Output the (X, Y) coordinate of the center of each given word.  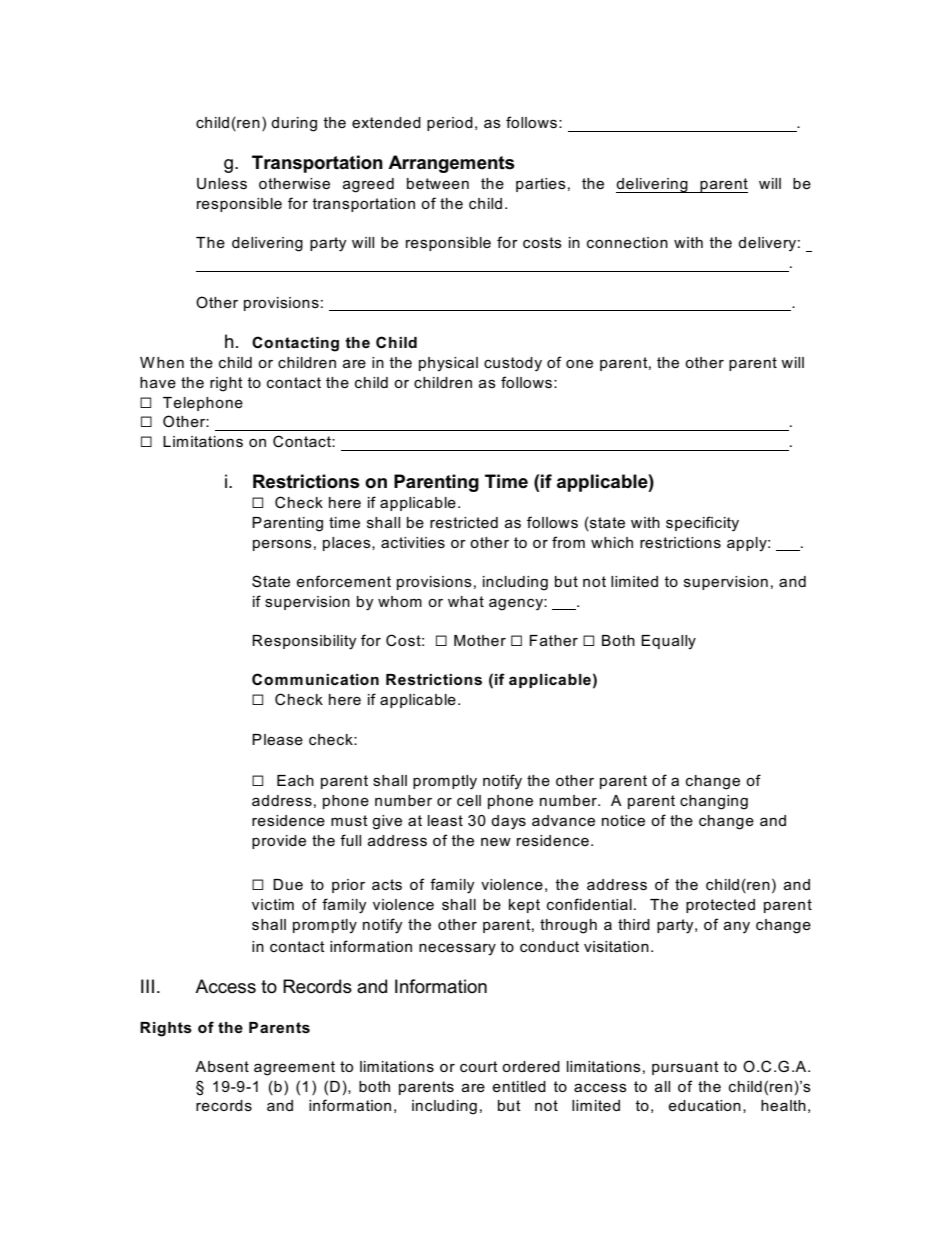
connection (627, 242)
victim (273, 904)
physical (448, 364)
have (158, 382)
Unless (222, 183)
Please (277, 739)
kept (524, 906)
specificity (702, 524)
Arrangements (451, 164)
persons (282, 545)
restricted (464, 522)
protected (720, 906)
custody (513, 364)
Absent (222, 1066)
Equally (668, 642)
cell (469, 800)
